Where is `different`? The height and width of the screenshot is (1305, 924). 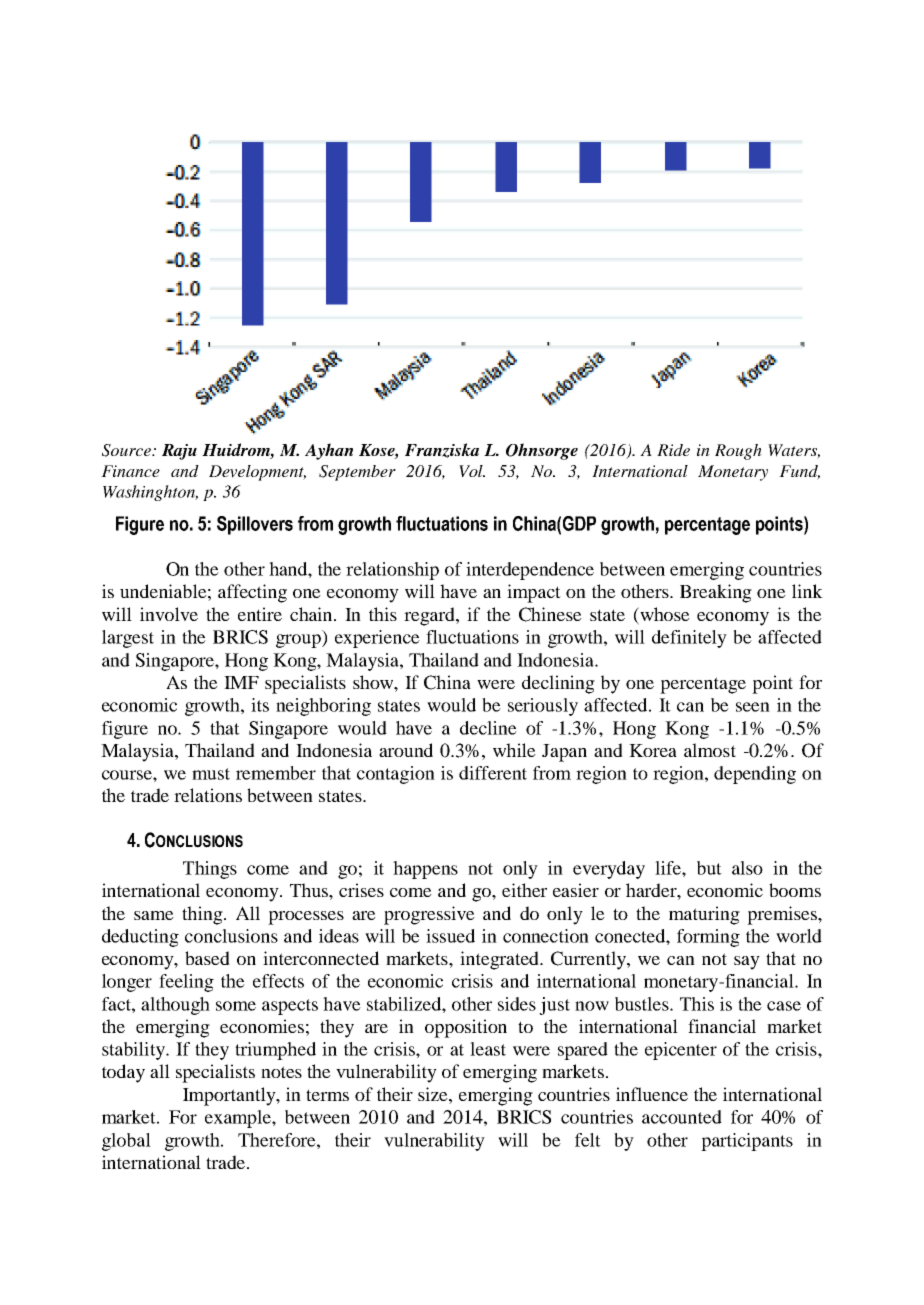
different is located at coordinates (493, 773).
